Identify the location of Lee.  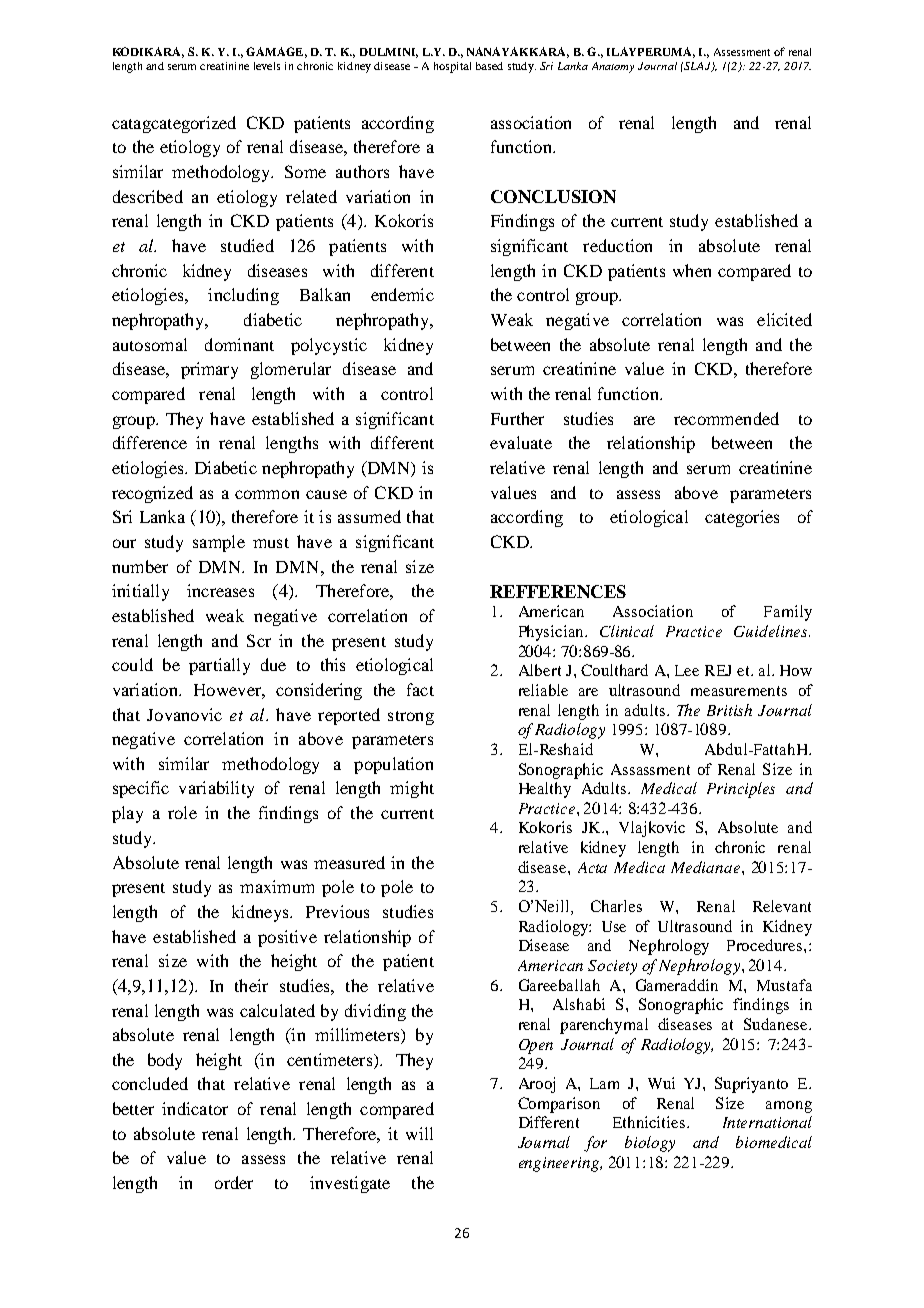
(687, 670).
